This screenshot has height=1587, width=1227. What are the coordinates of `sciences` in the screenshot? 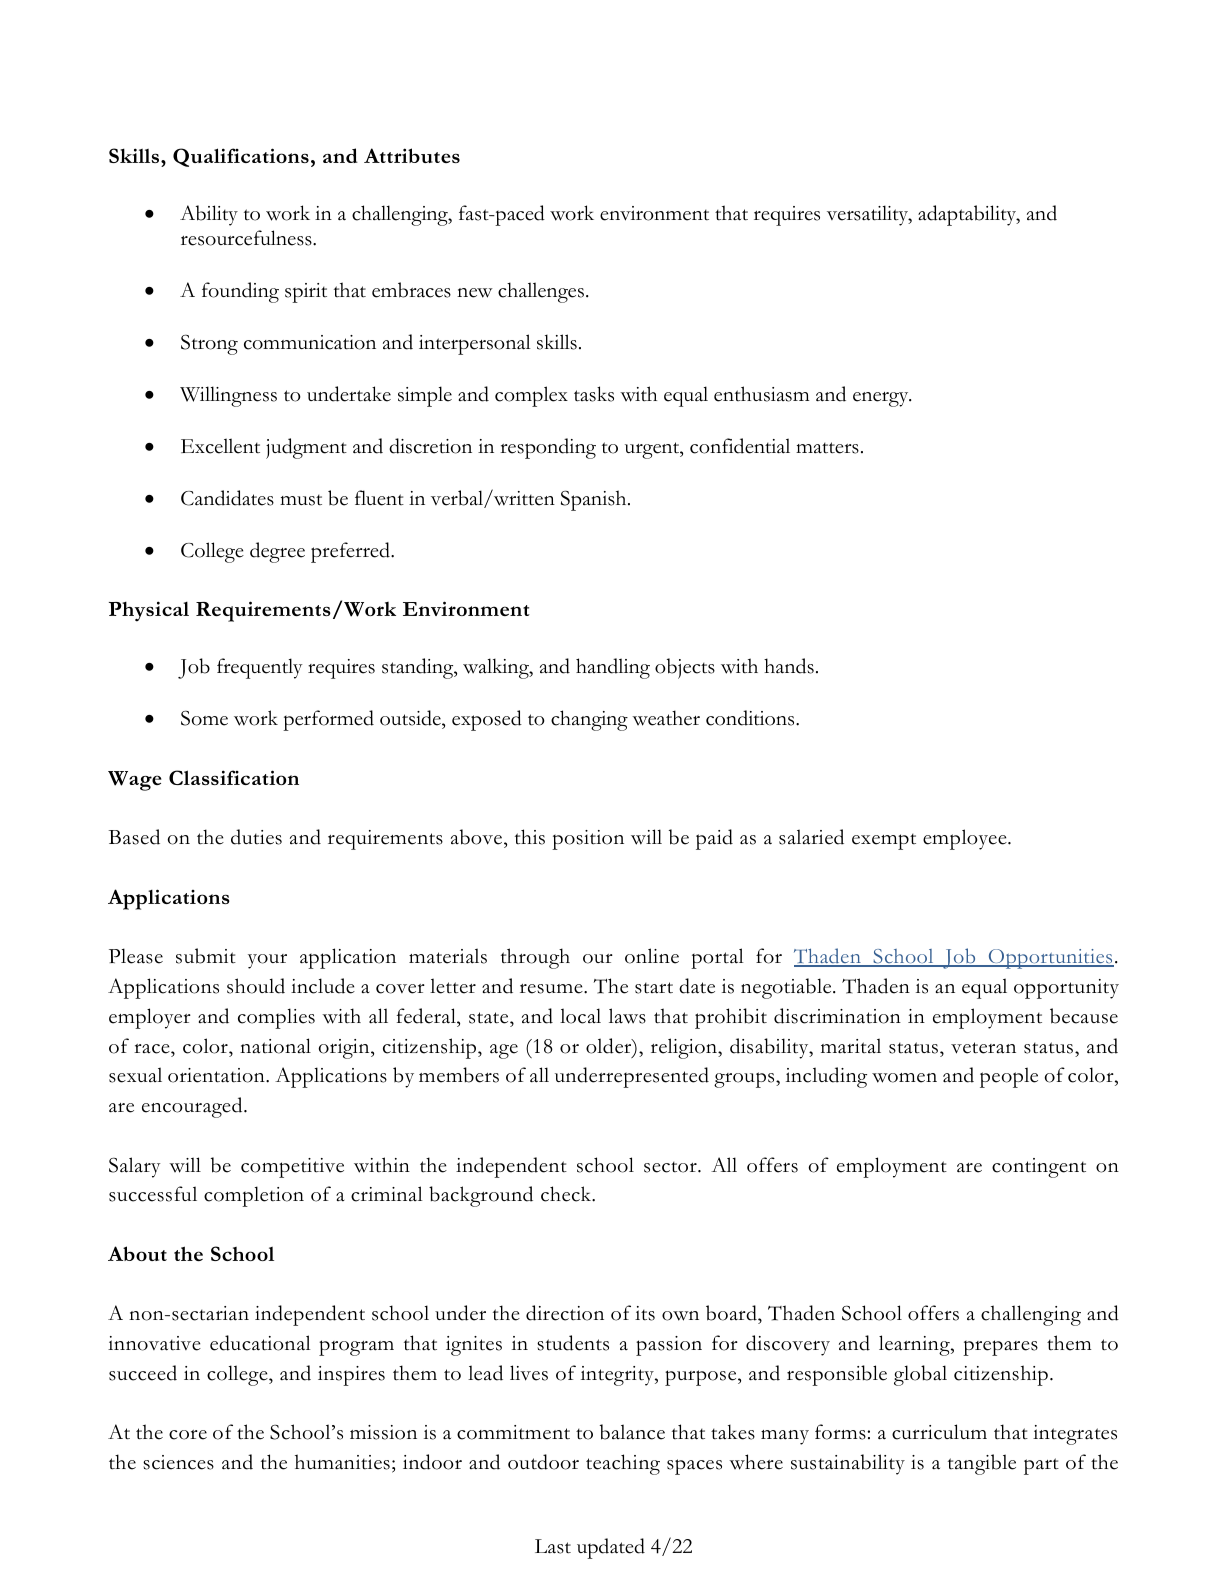 It's located at (178, 1462).
